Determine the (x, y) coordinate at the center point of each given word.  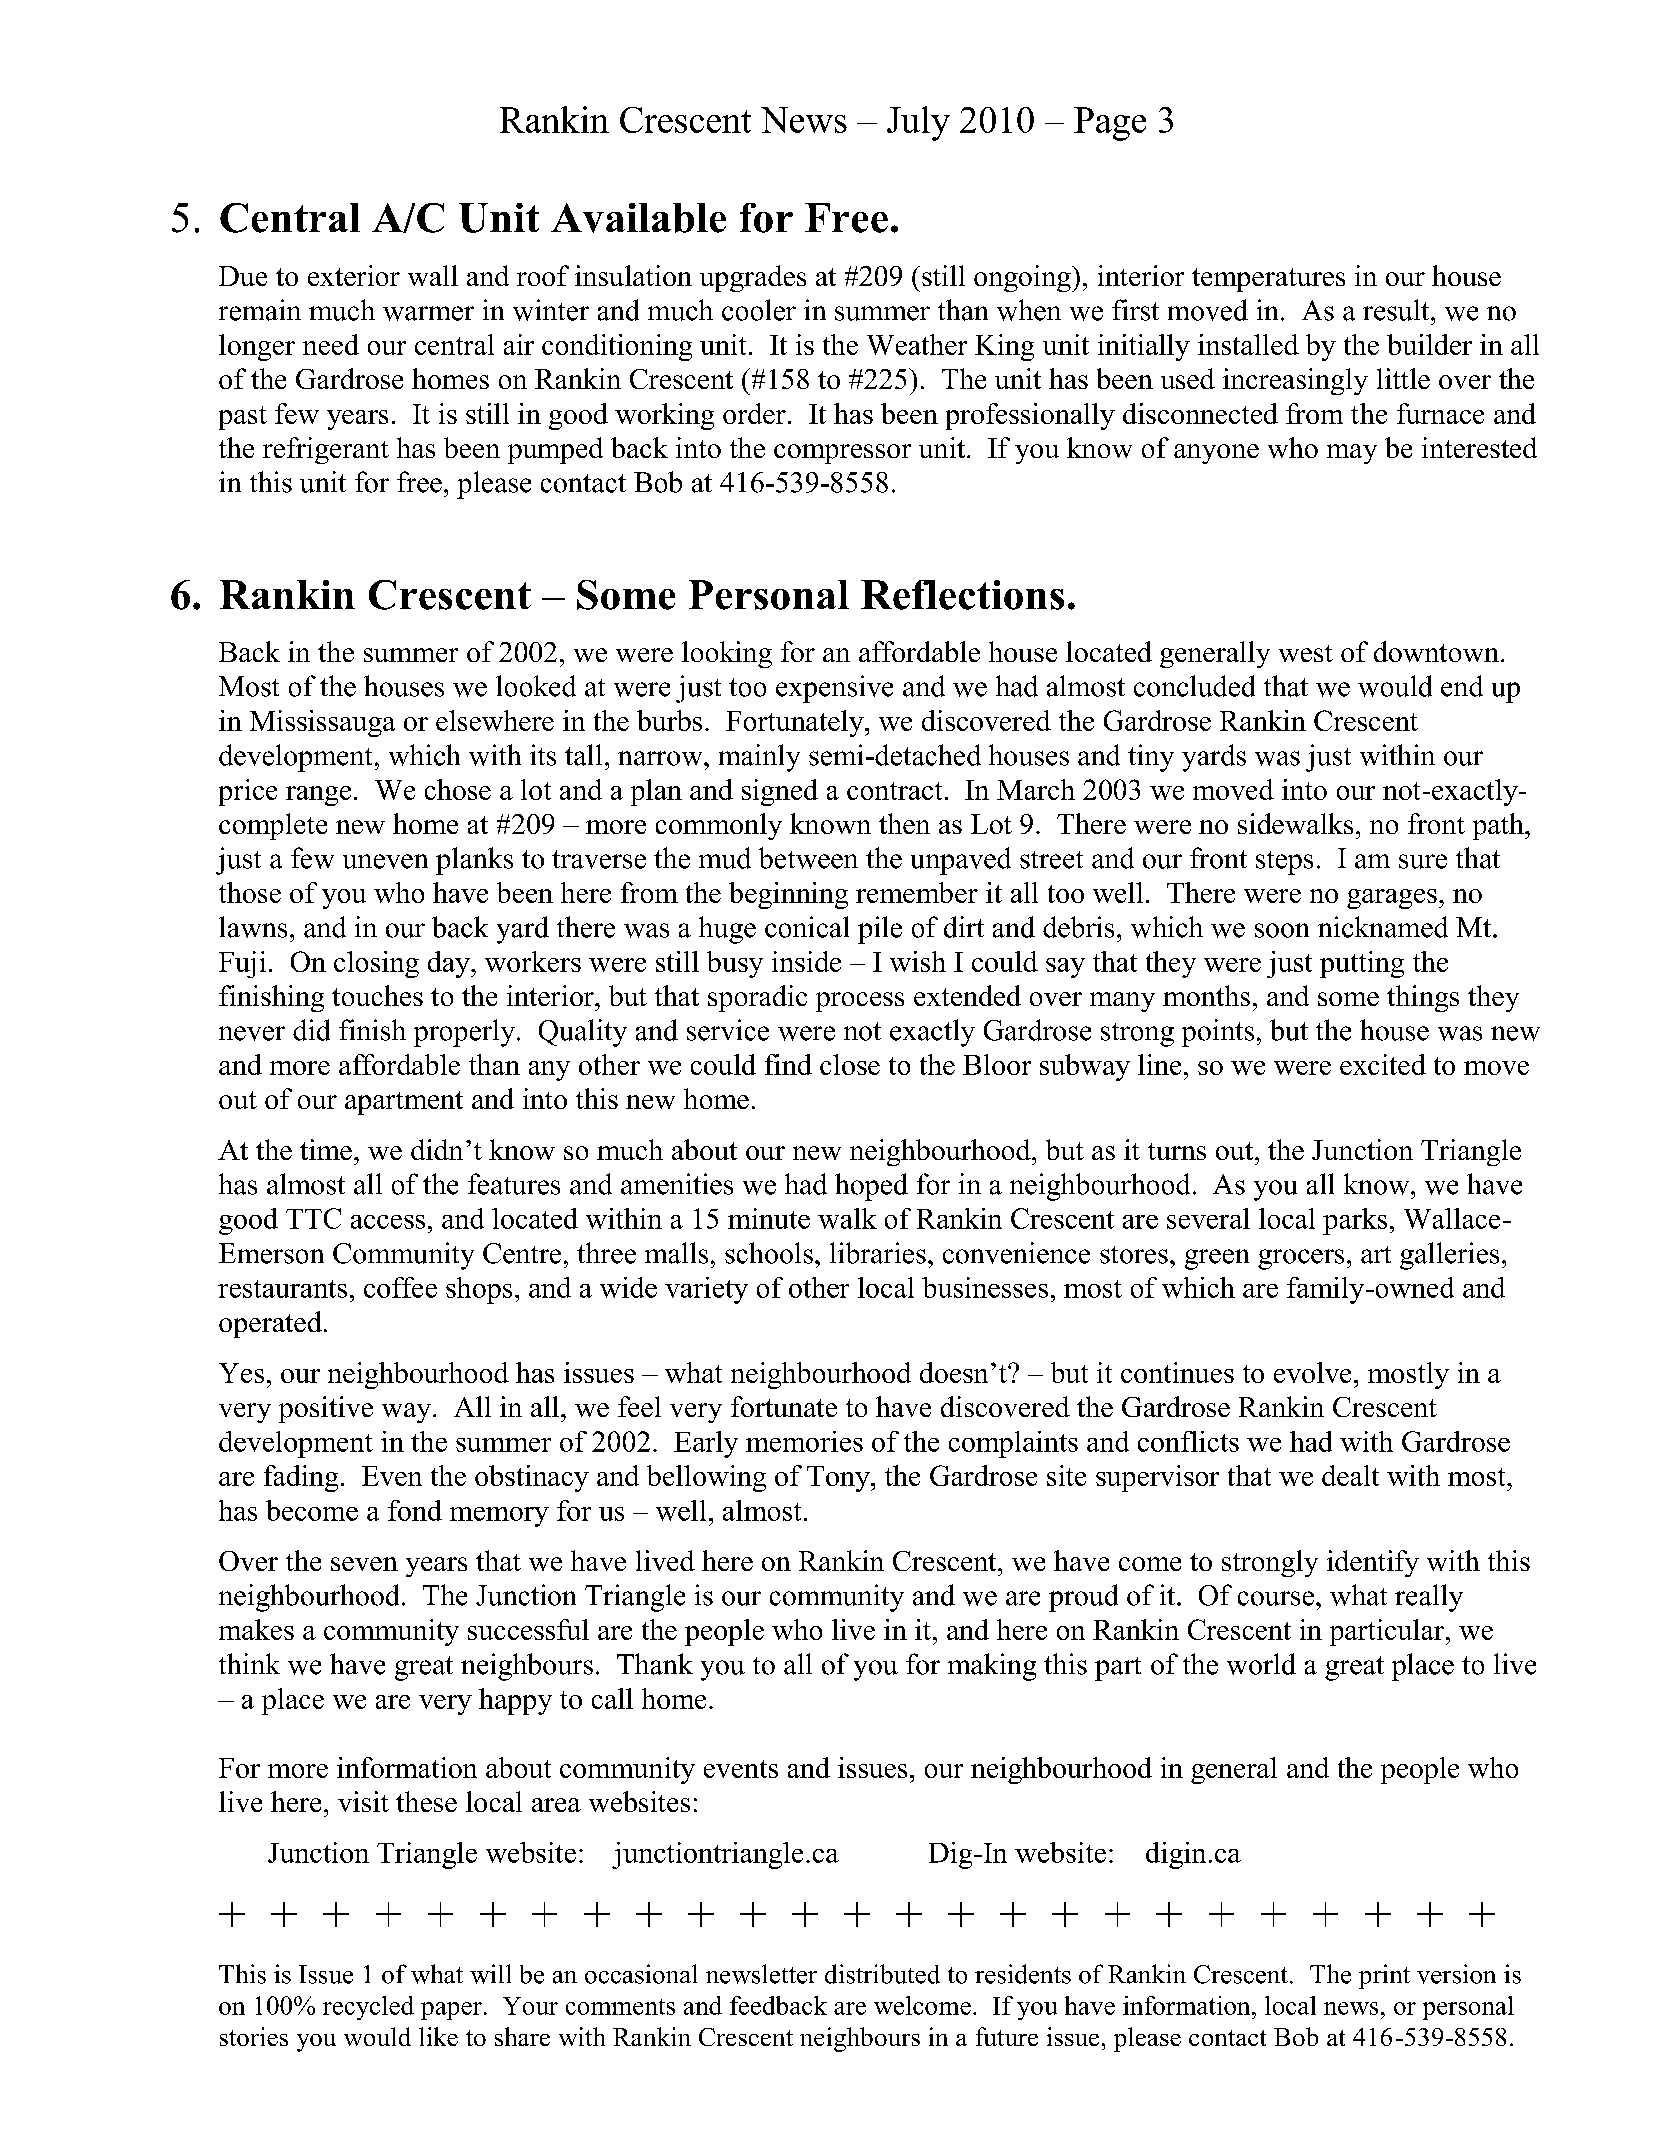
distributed (882, 1974)
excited (1383, 1064)
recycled (368, 2008)
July (918, 123)
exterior (354, 275)
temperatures (1268, 280)
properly (464, 1033)
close (850, 1064)
